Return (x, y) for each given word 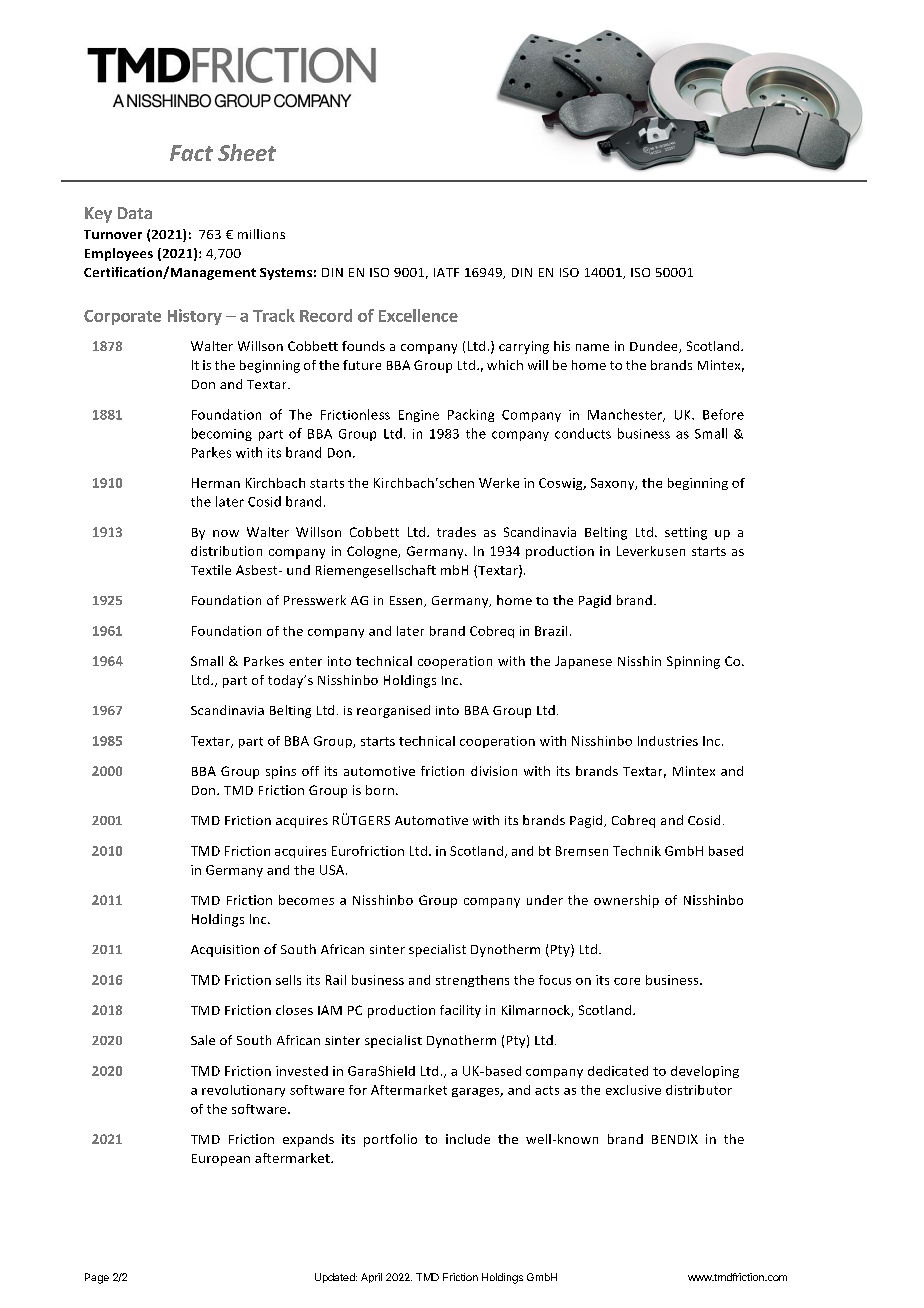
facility (460, 1011)
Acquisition (225, 951)
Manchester (626, 415)
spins (281, 772)
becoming (222, 434)
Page (97, 1278)
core (627, 981)
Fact (191, 153)
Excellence (418, 315)
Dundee (655, 347)
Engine (419, 416)
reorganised (393, 711)
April (371, 1278)
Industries (668, 741)
